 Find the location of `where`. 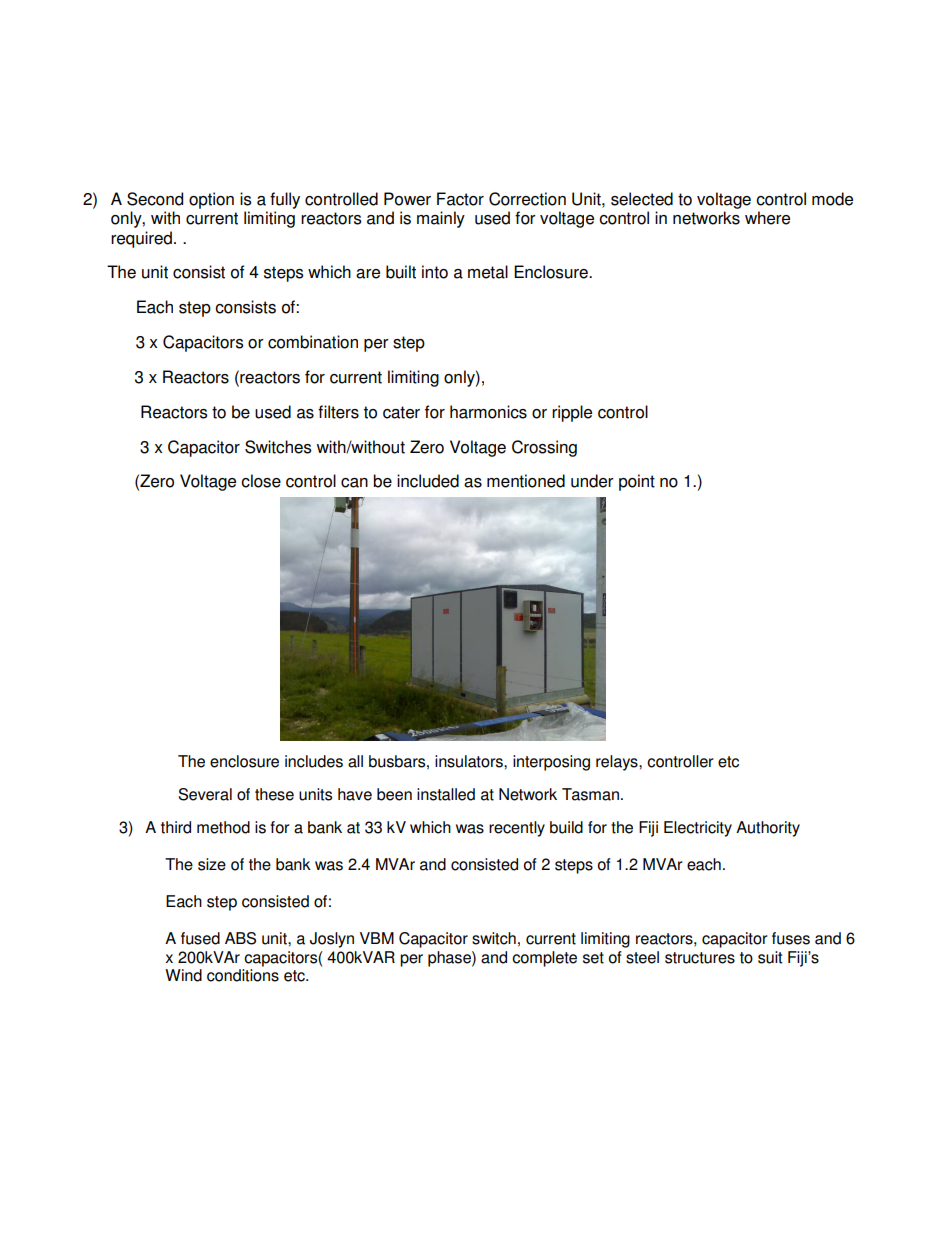

where is located at coordinates (767, 218).
